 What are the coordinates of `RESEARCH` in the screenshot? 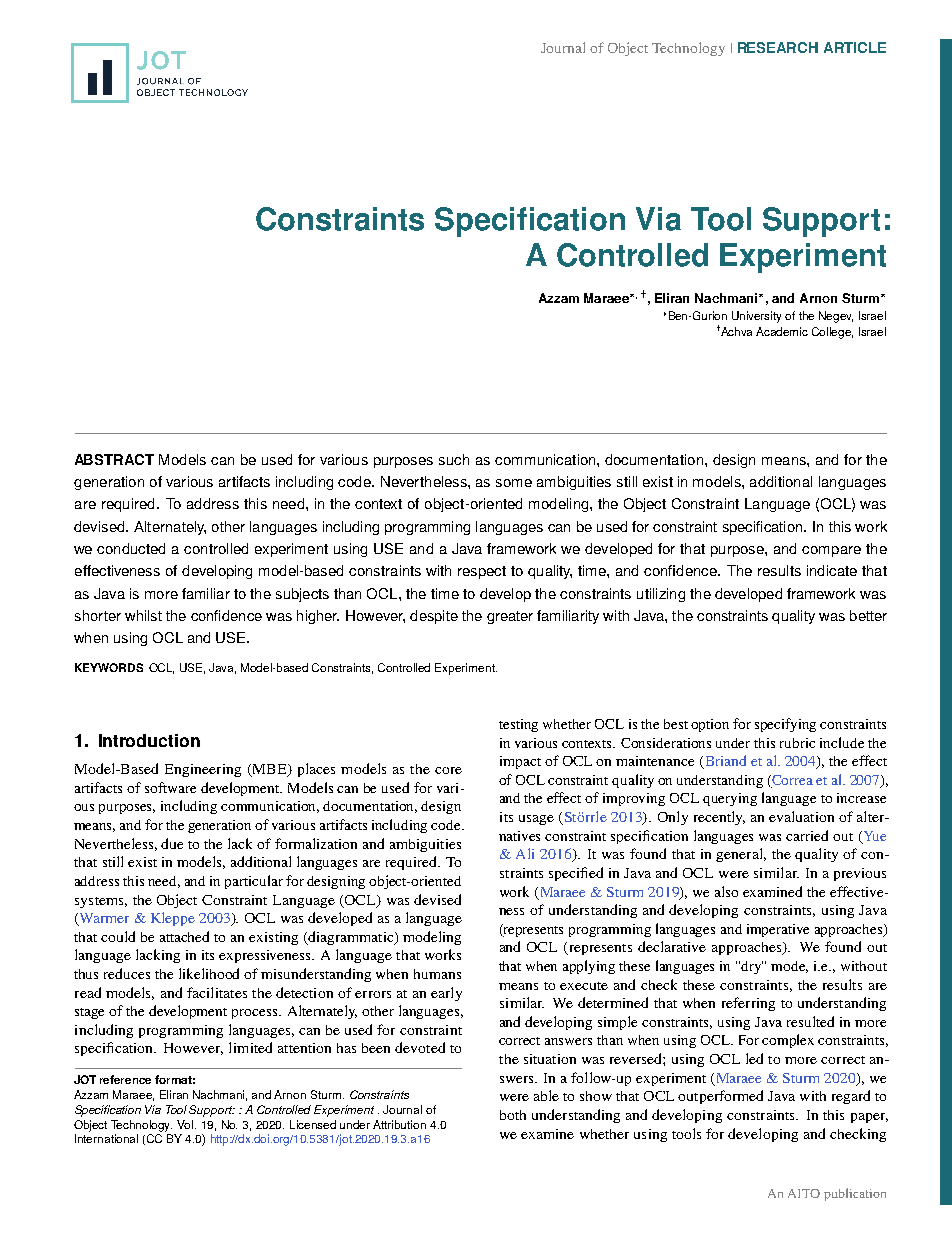 It's located at (778, 47).
